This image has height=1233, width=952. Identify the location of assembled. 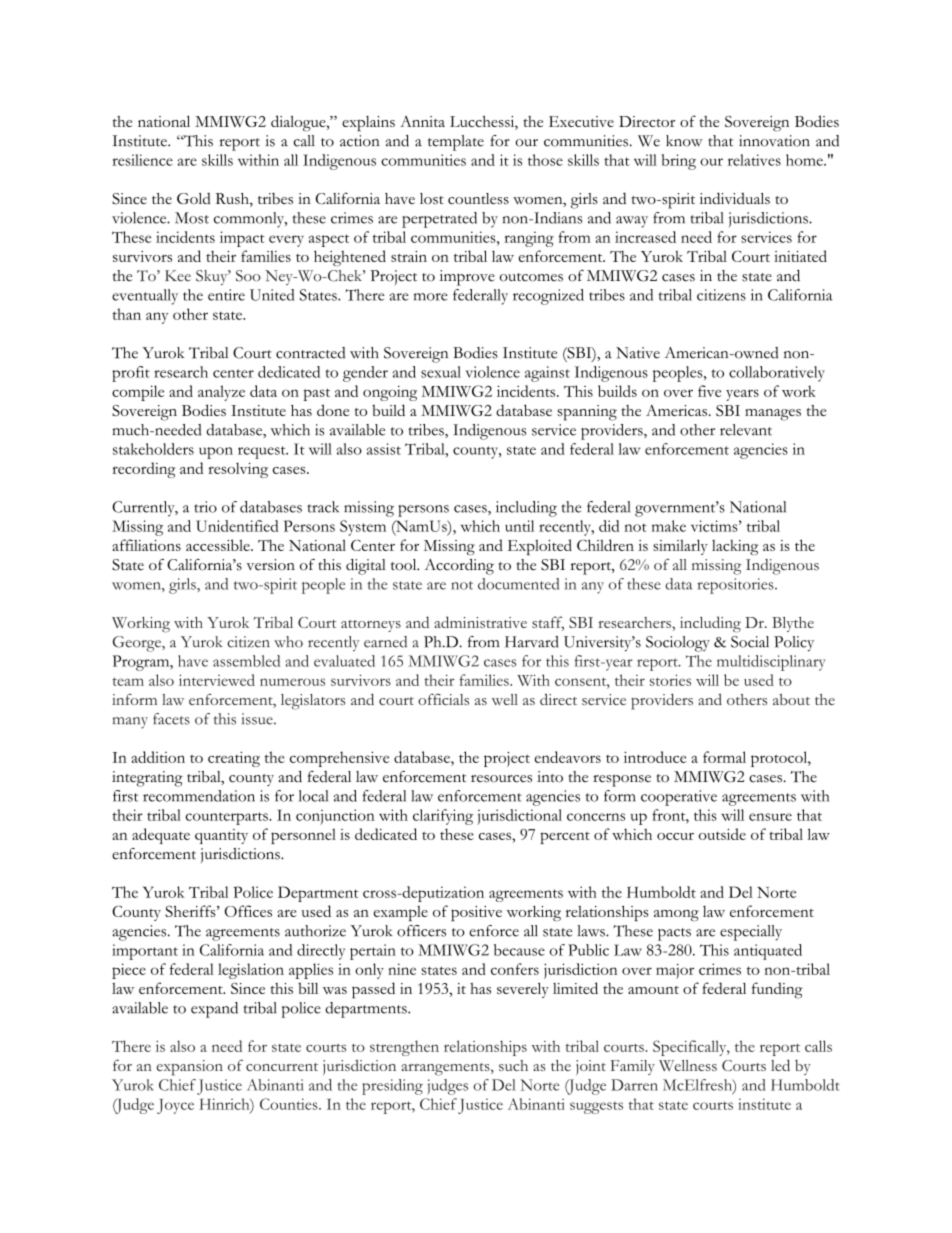
(246, 661).
